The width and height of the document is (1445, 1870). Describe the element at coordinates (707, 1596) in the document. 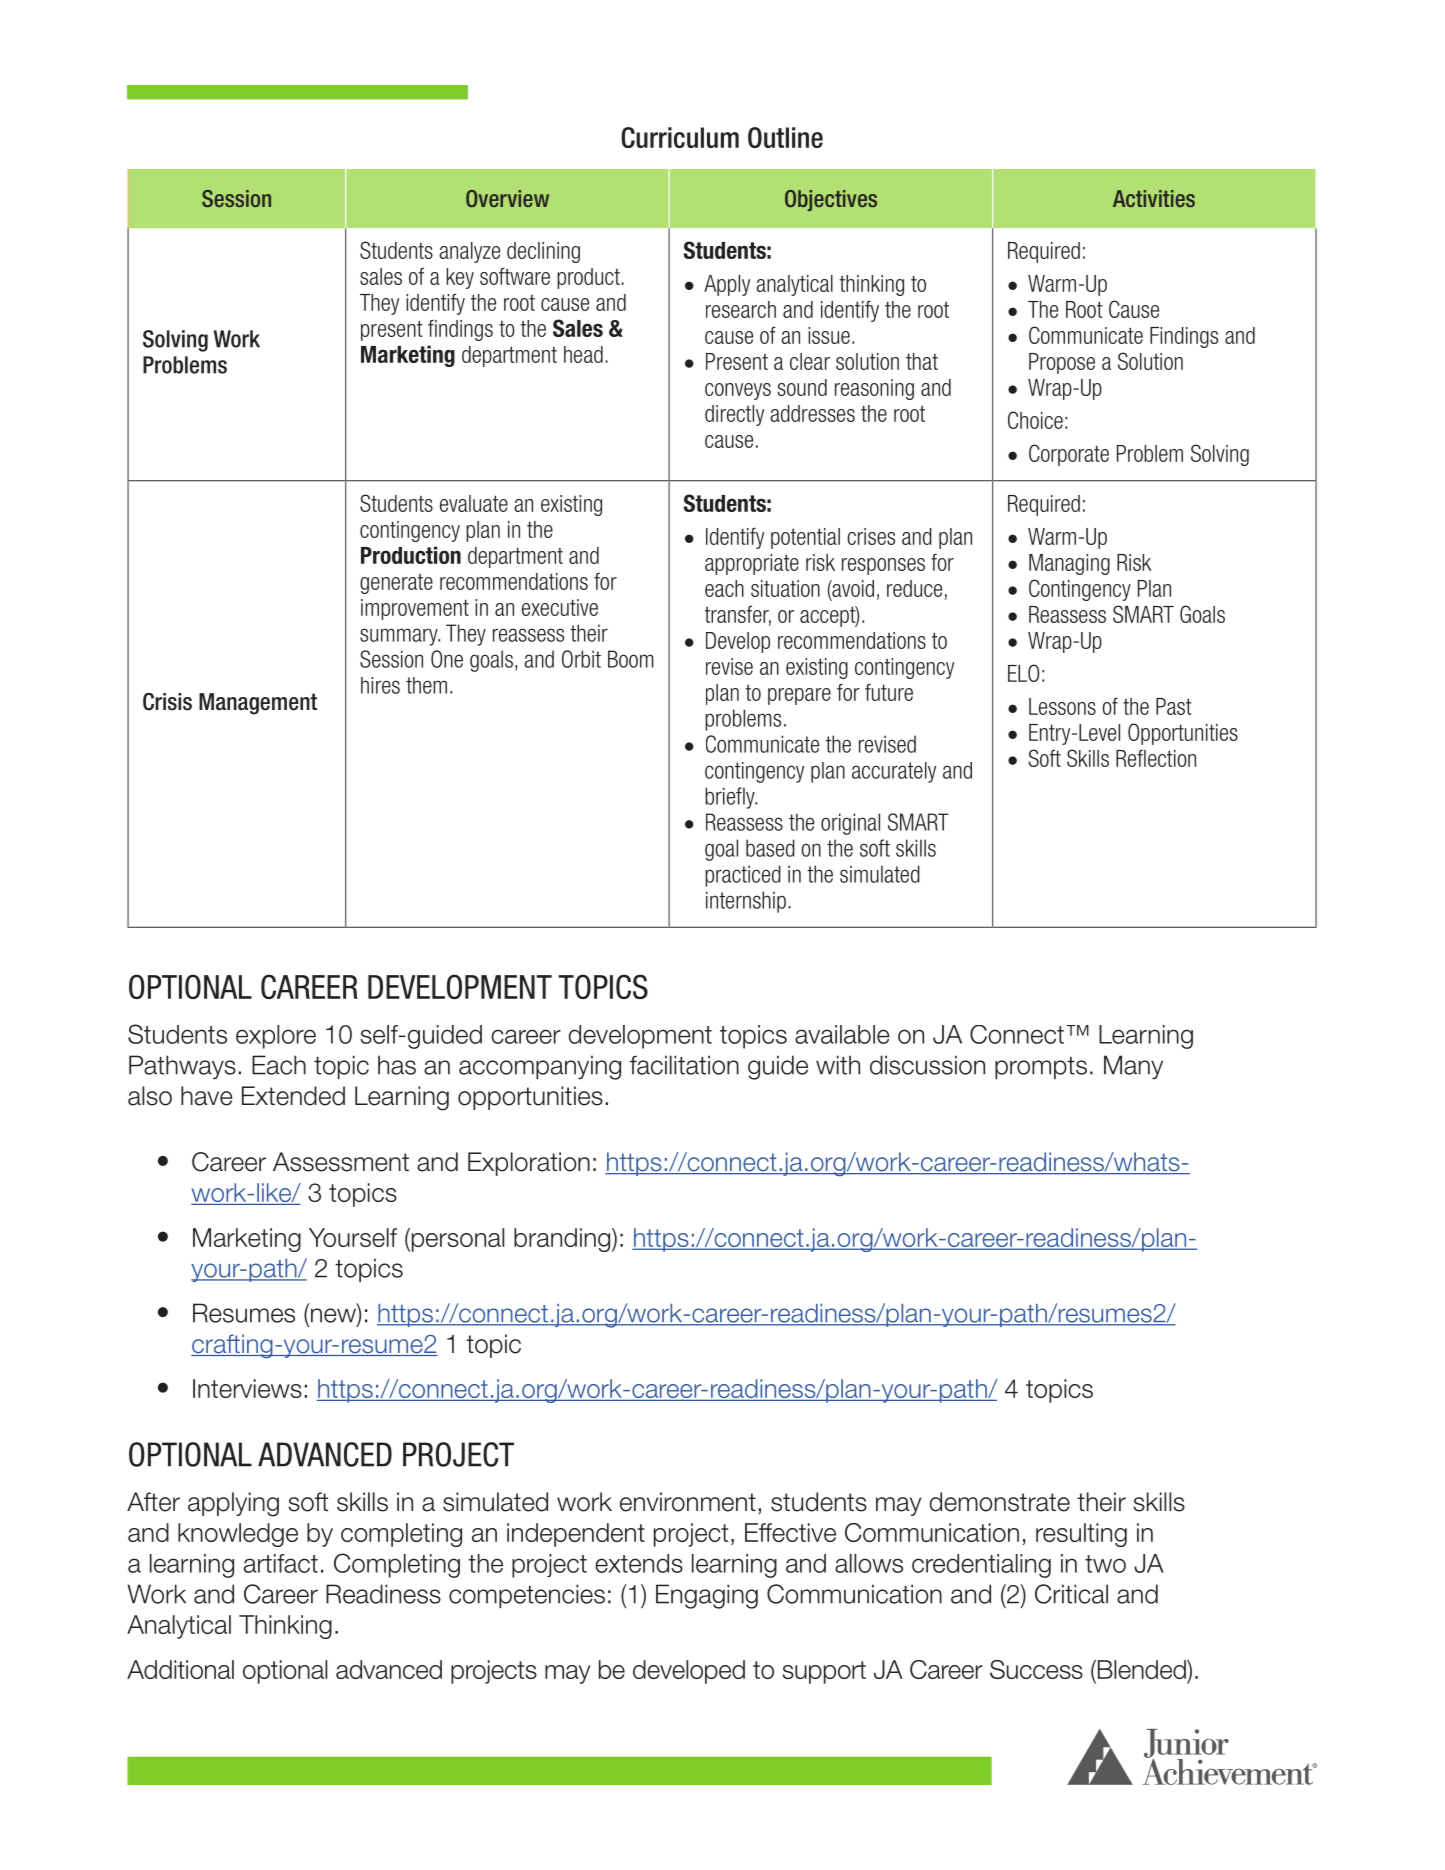

I see `Engaging` at that location.
